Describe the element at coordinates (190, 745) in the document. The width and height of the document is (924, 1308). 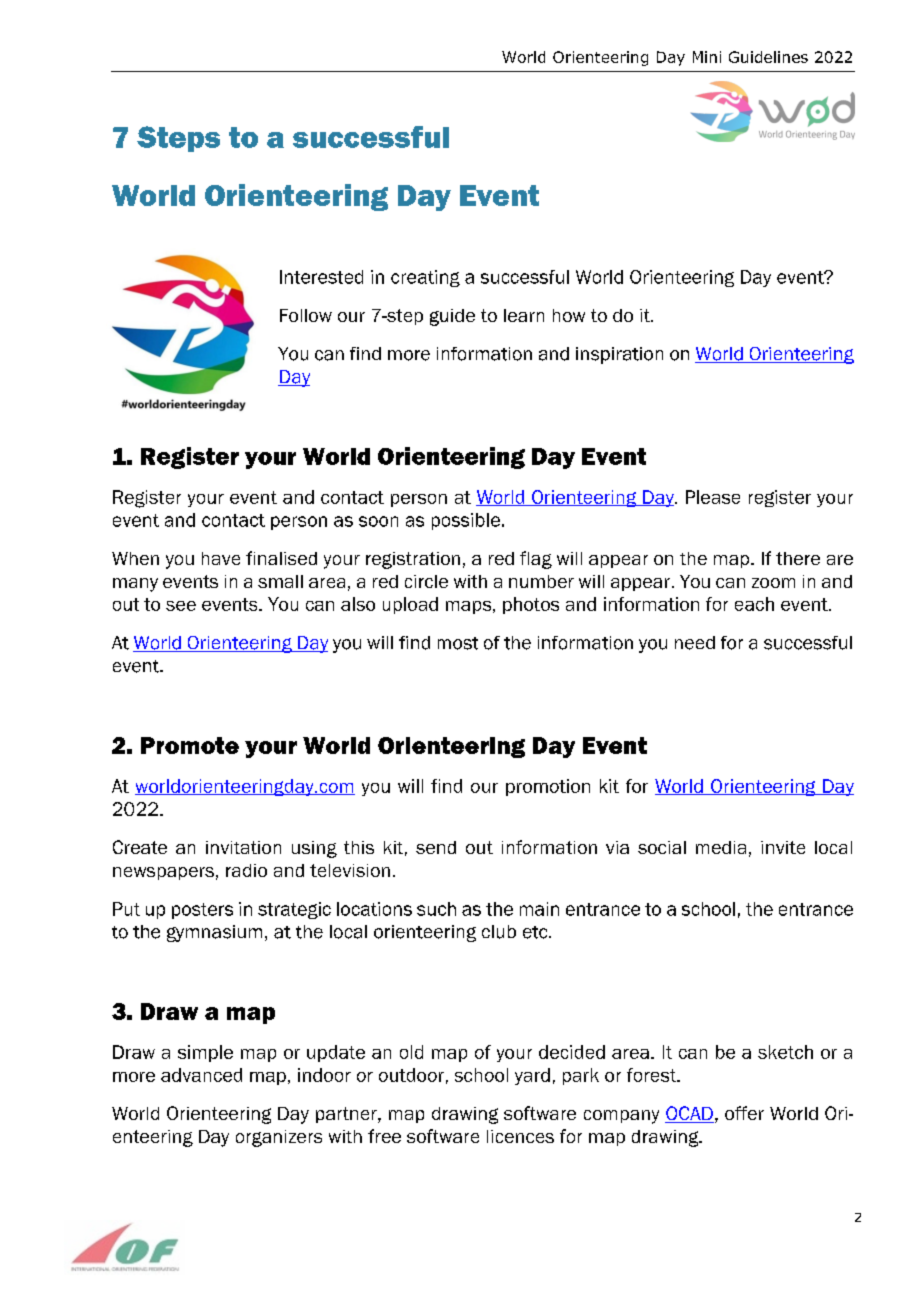
I see `Promote` at that location.
